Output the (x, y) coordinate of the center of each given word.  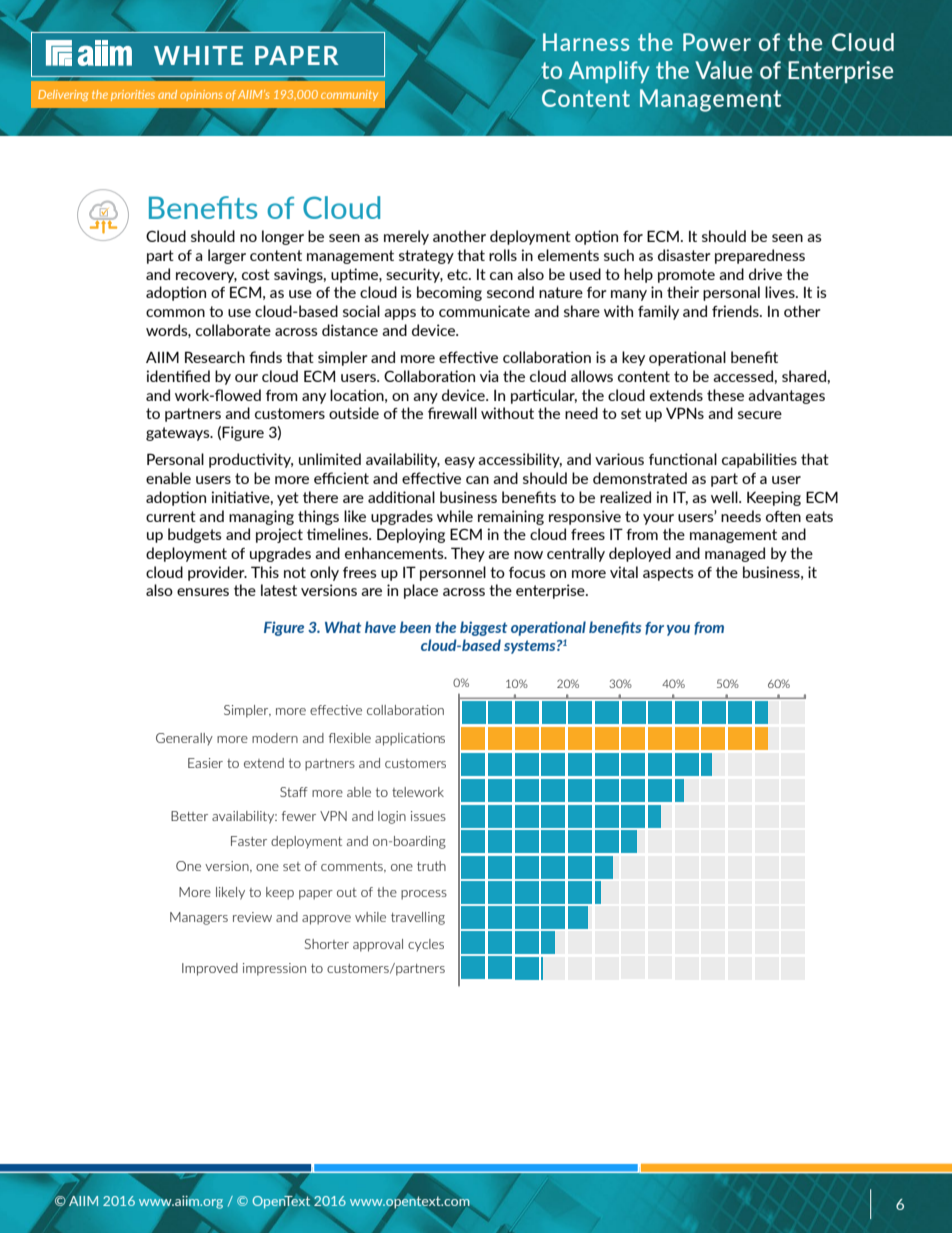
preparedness (760, 256)
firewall (452, 413)
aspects (668, 574)
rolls (503, 255)
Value (723, 70)
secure (760, 415)
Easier (205, 763)
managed (735, 554)
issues (428, 816)
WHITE (198, 55)
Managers (199, 918)
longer (283, 237)
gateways (179, 434)
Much (397, 70)
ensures (203, 592)
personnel (453, 573)
